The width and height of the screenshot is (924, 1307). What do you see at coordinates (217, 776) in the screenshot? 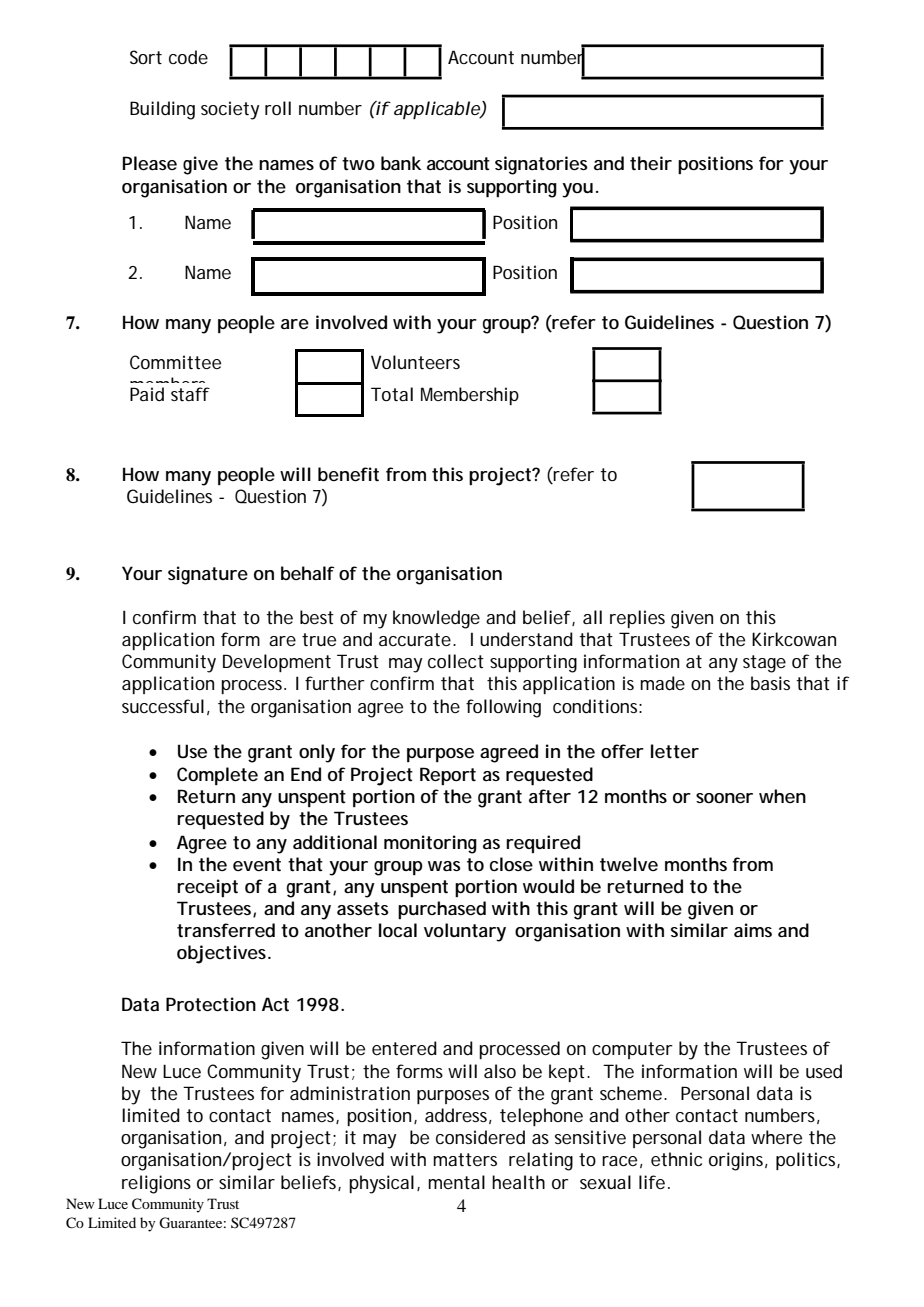
I see `Complete` at bounding box center [217, 776].
